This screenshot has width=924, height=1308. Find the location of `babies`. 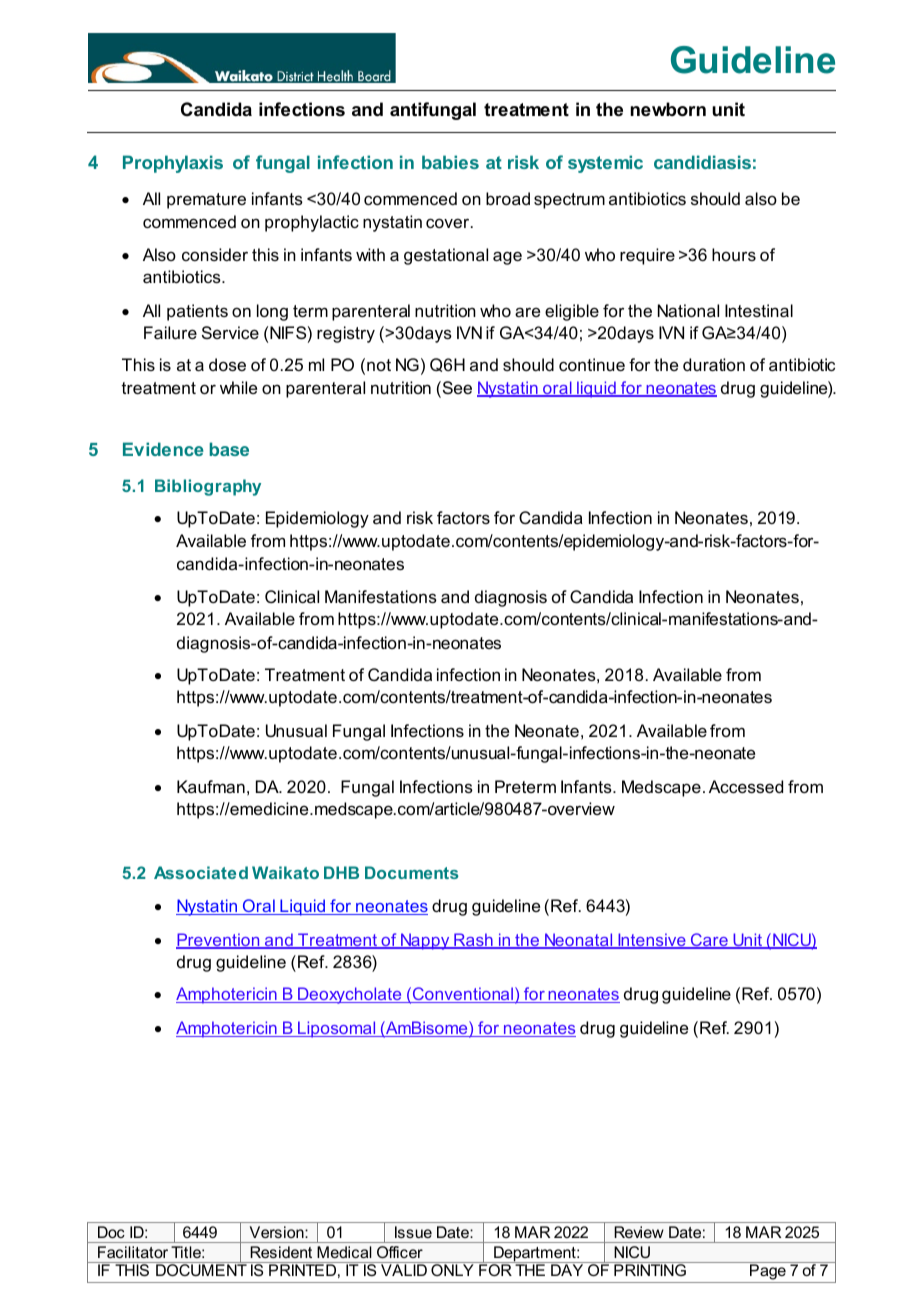

babies is located at coordinates (450, 162).
